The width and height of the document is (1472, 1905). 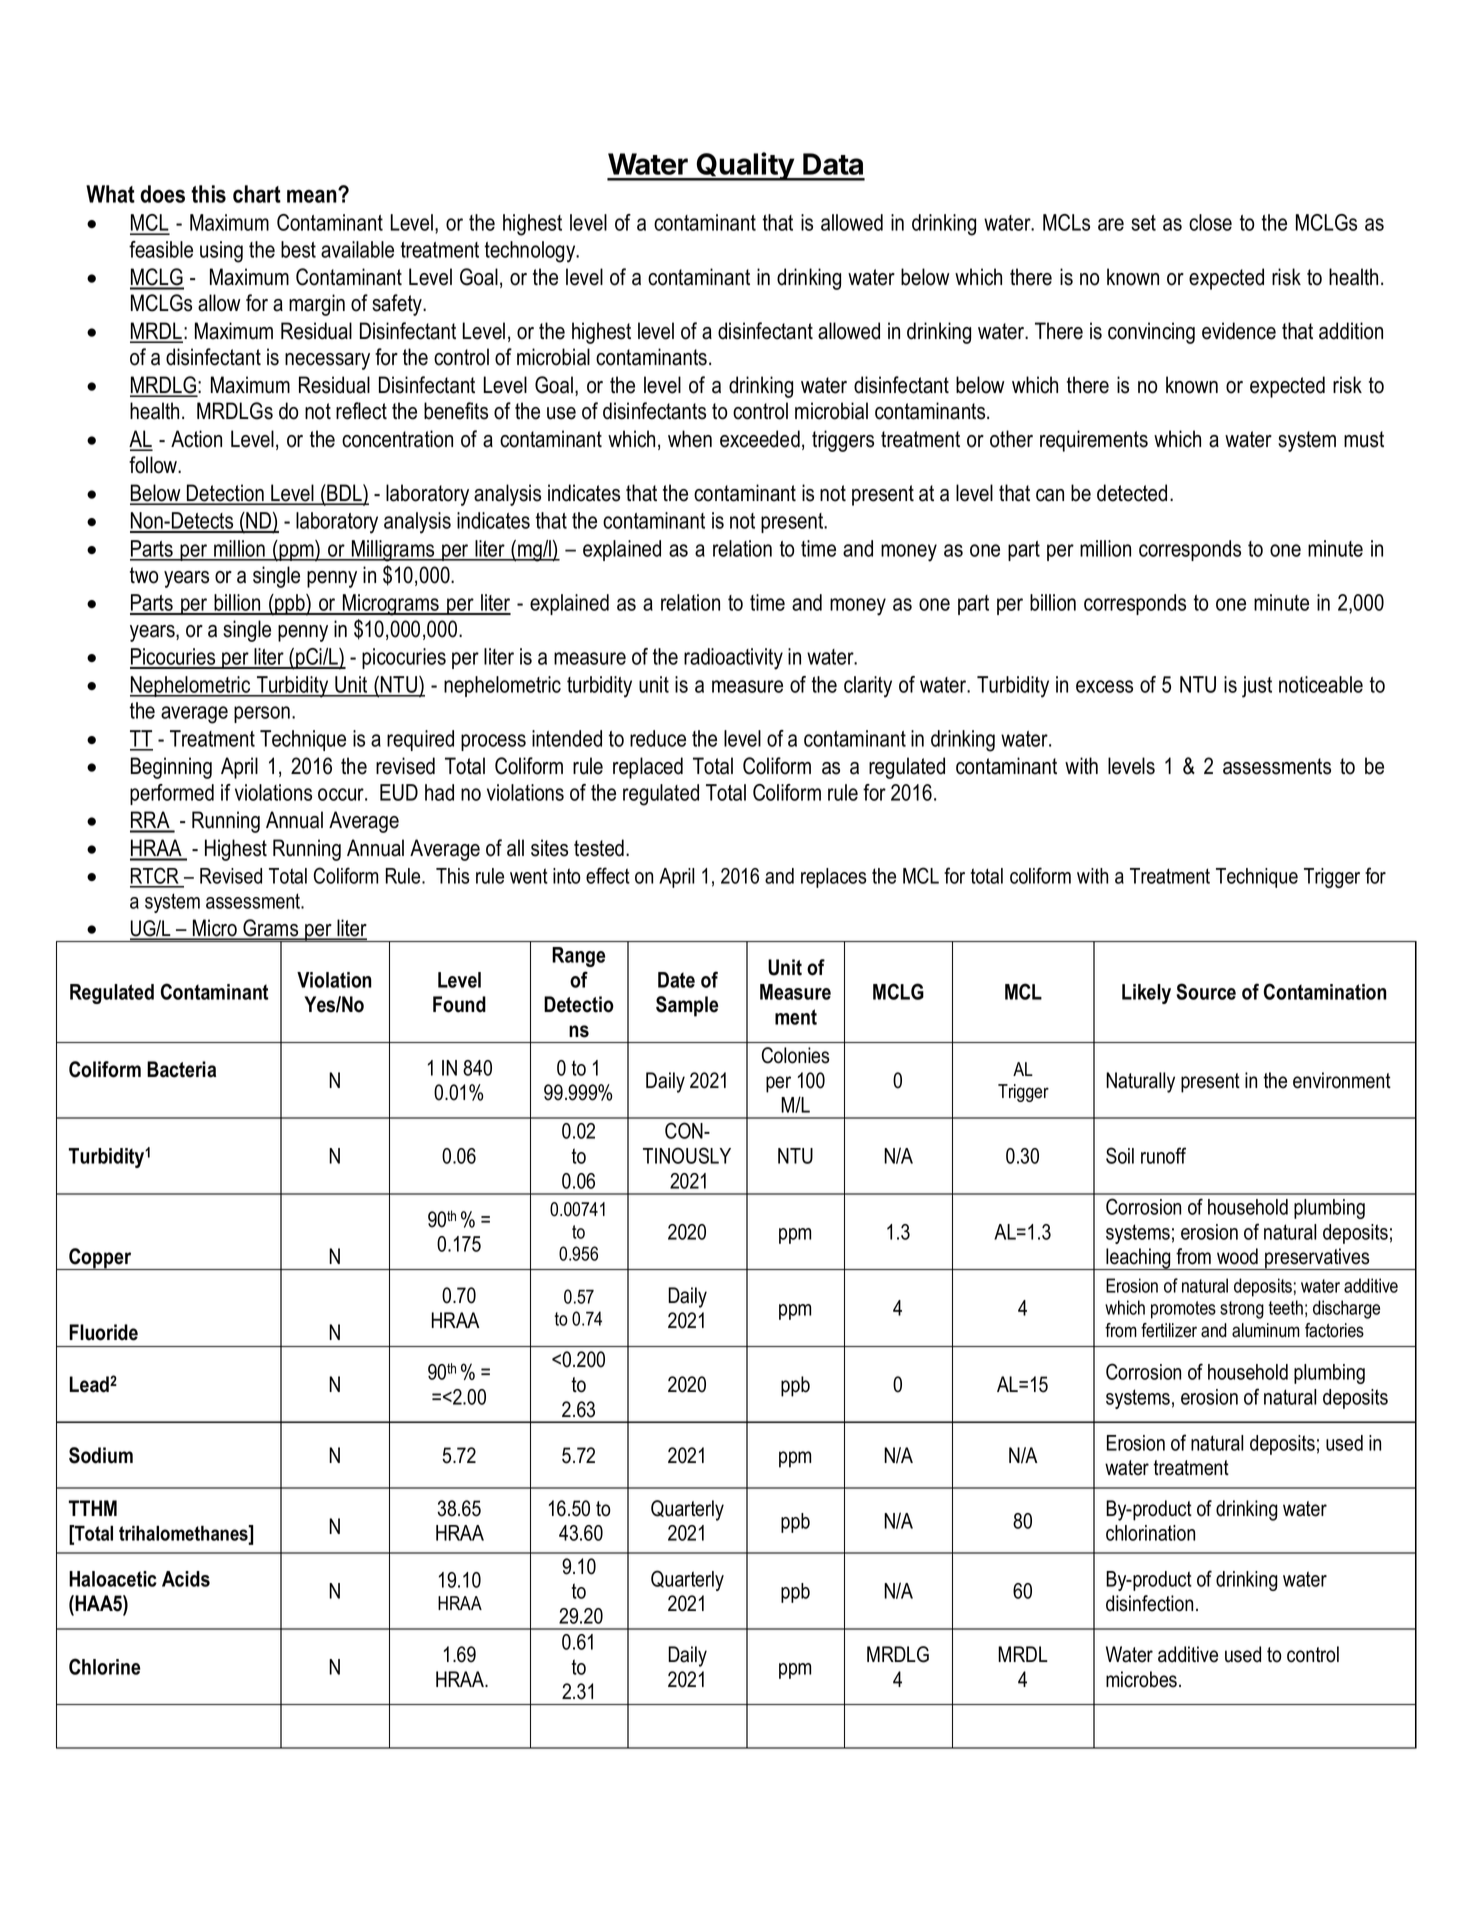 What do you see at coordinates (1257, 687) in the document?
I see `just` at bounding box center [1257, 687].
